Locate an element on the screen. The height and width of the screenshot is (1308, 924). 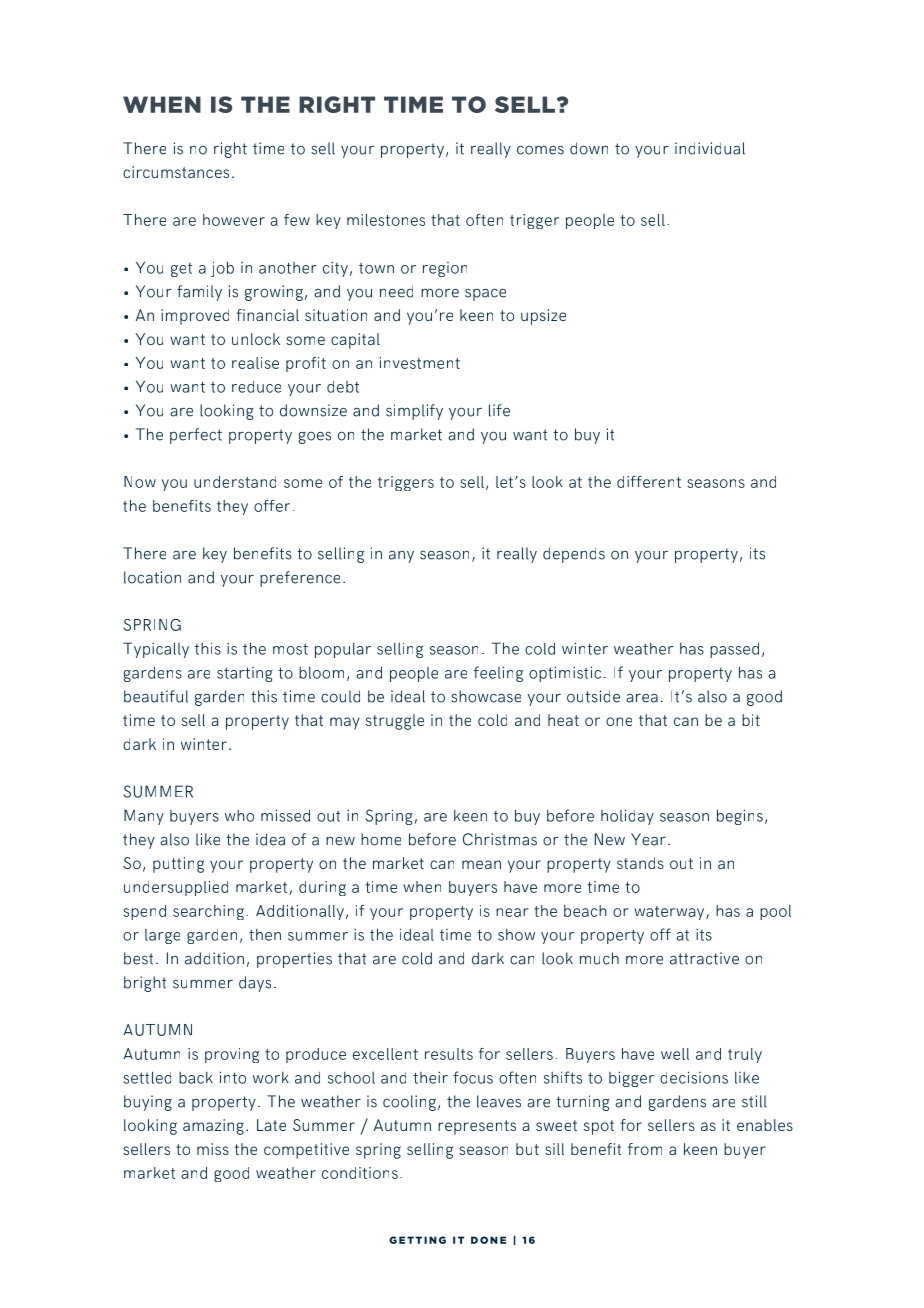
simplify is located at coordinates (414, 412).
